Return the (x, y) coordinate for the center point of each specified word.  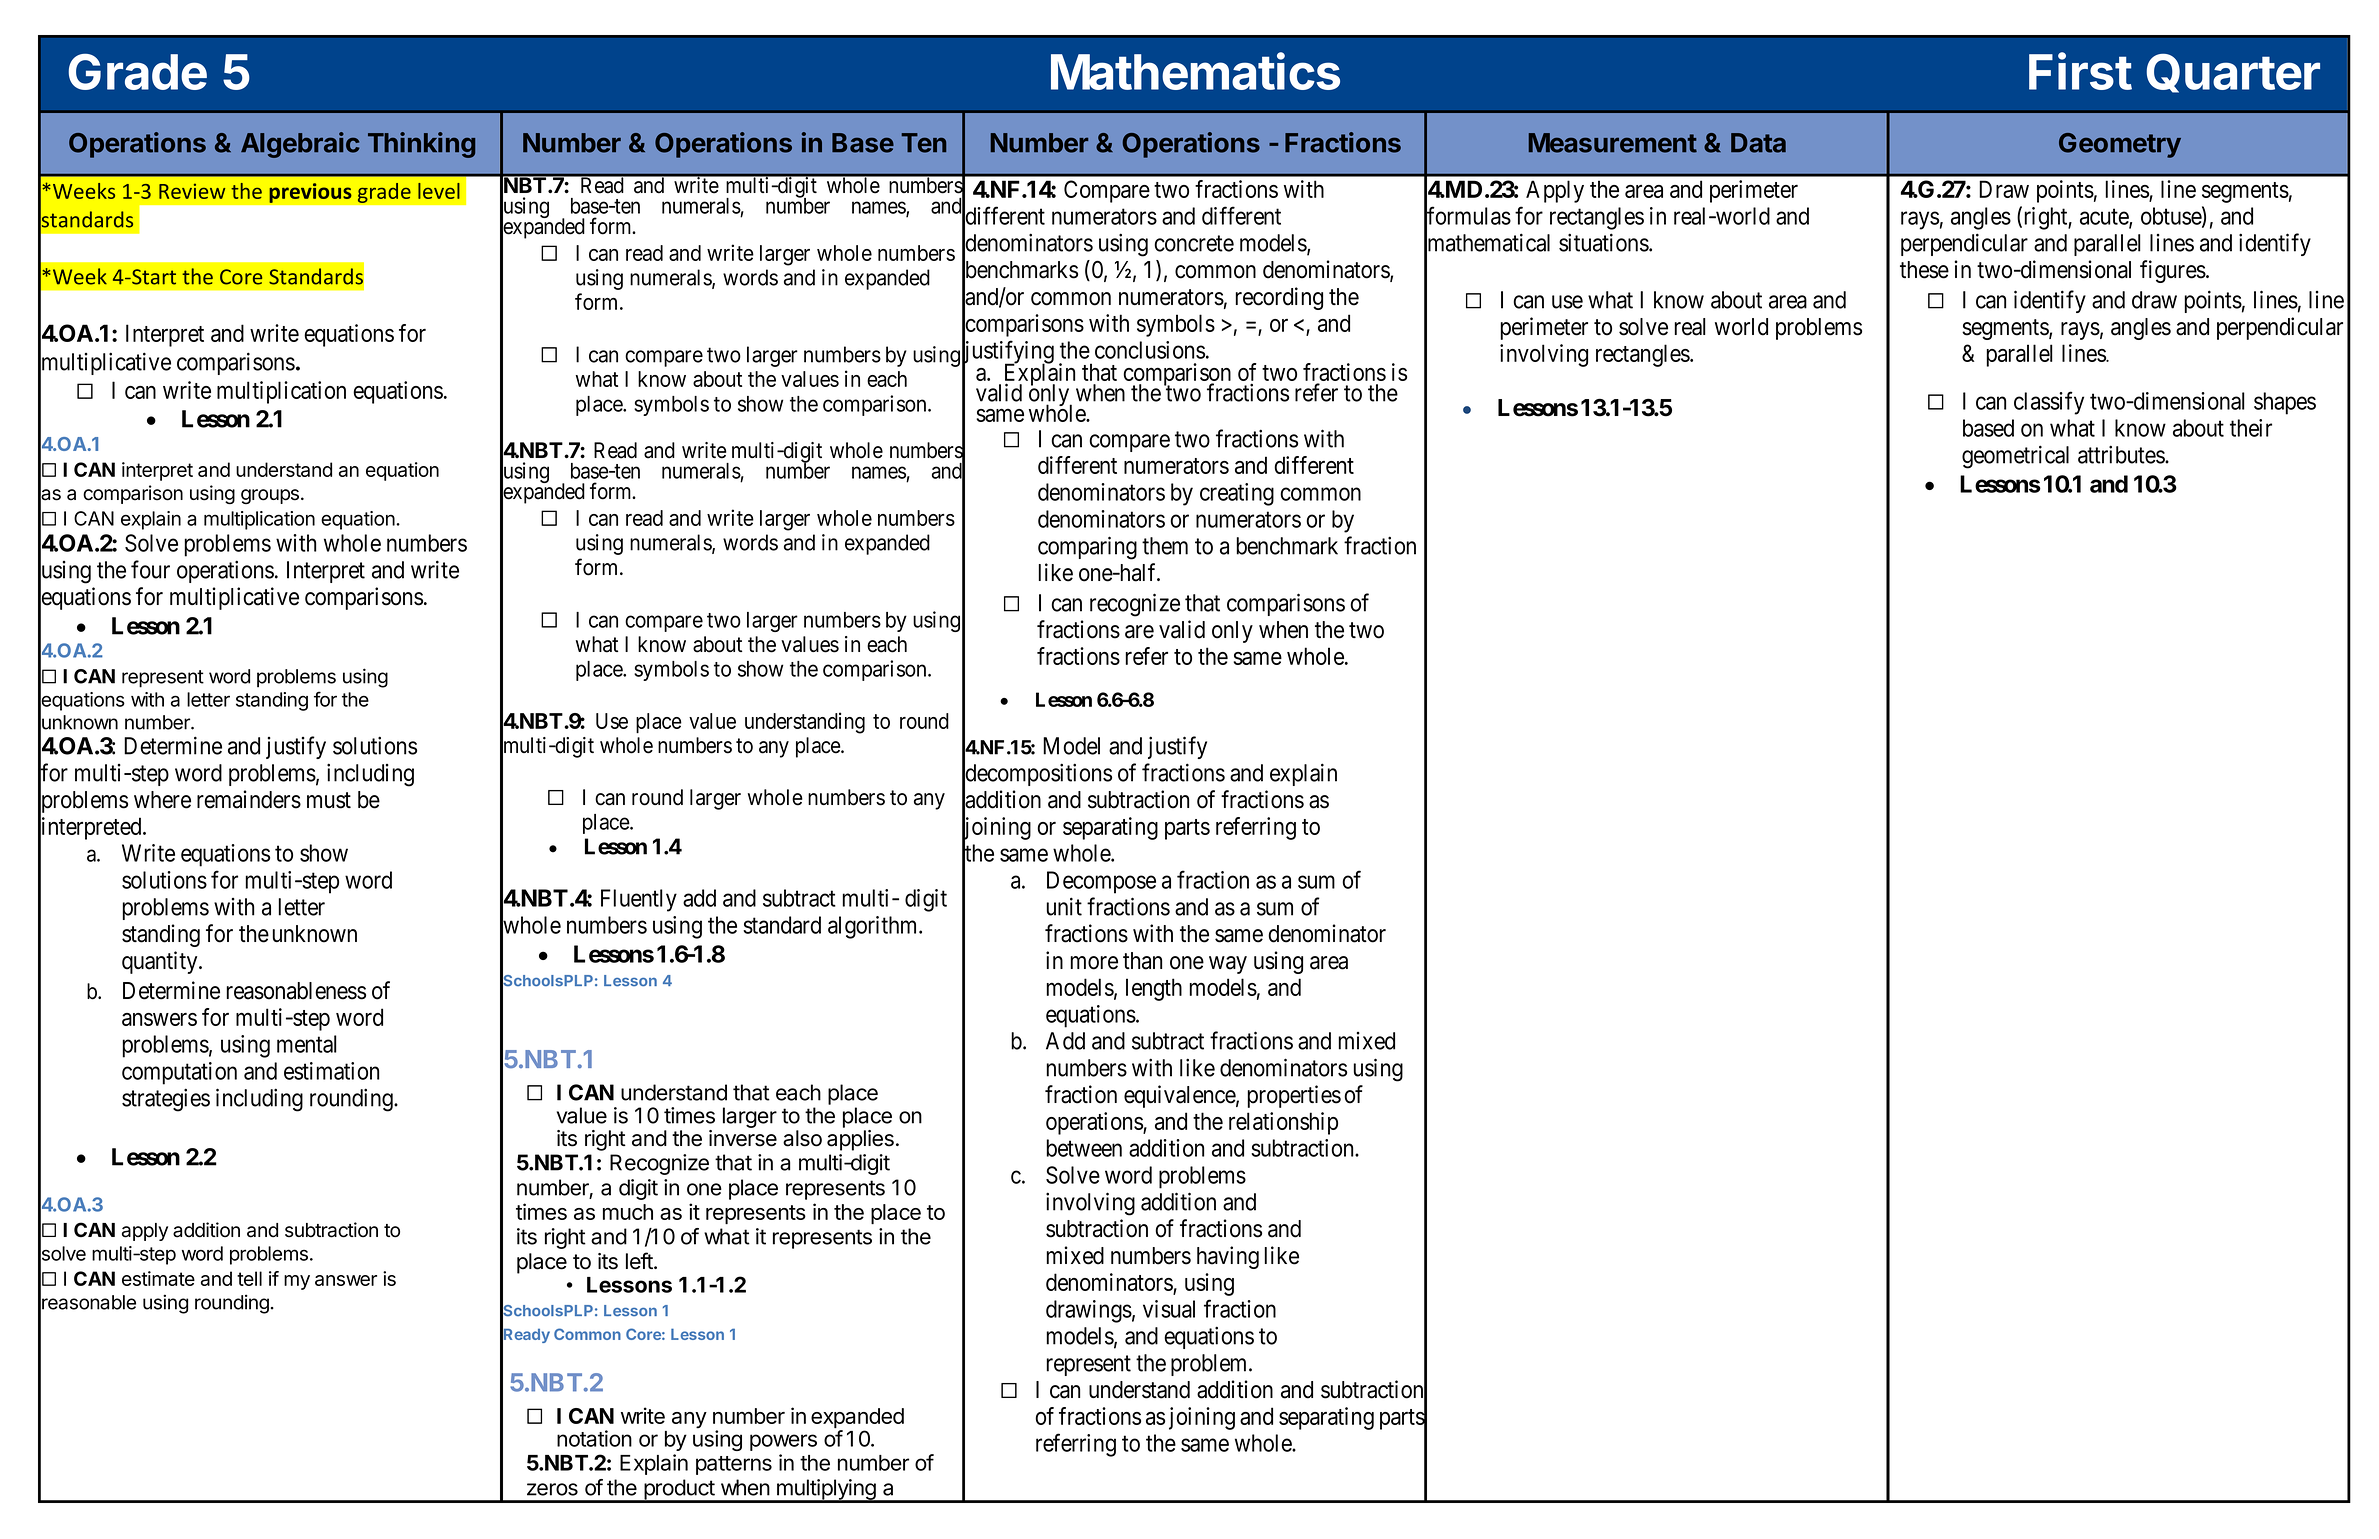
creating (1237, 494)
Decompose (1101, 882)
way (1228, 965)
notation (594, 1438)
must (329, 800)
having (1228, 1257)
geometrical (2015, 457)
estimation (331, 1071)
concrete (1194, 243)
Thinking (421, 145)
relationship (1283, 1123)
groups (270, 496)
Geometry (2120, 145)
